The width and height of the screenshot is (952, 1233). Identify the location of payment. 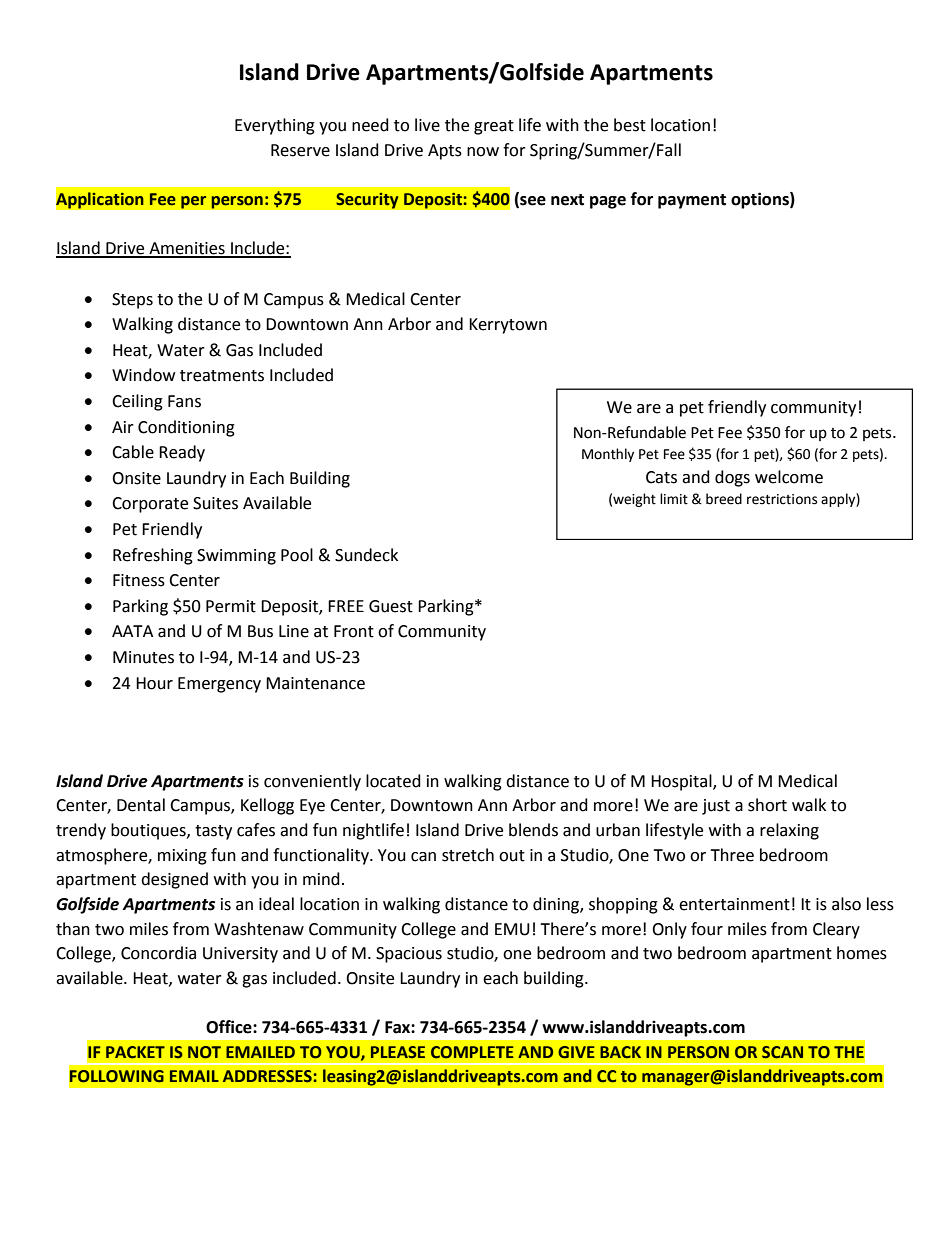
(692, 201).
